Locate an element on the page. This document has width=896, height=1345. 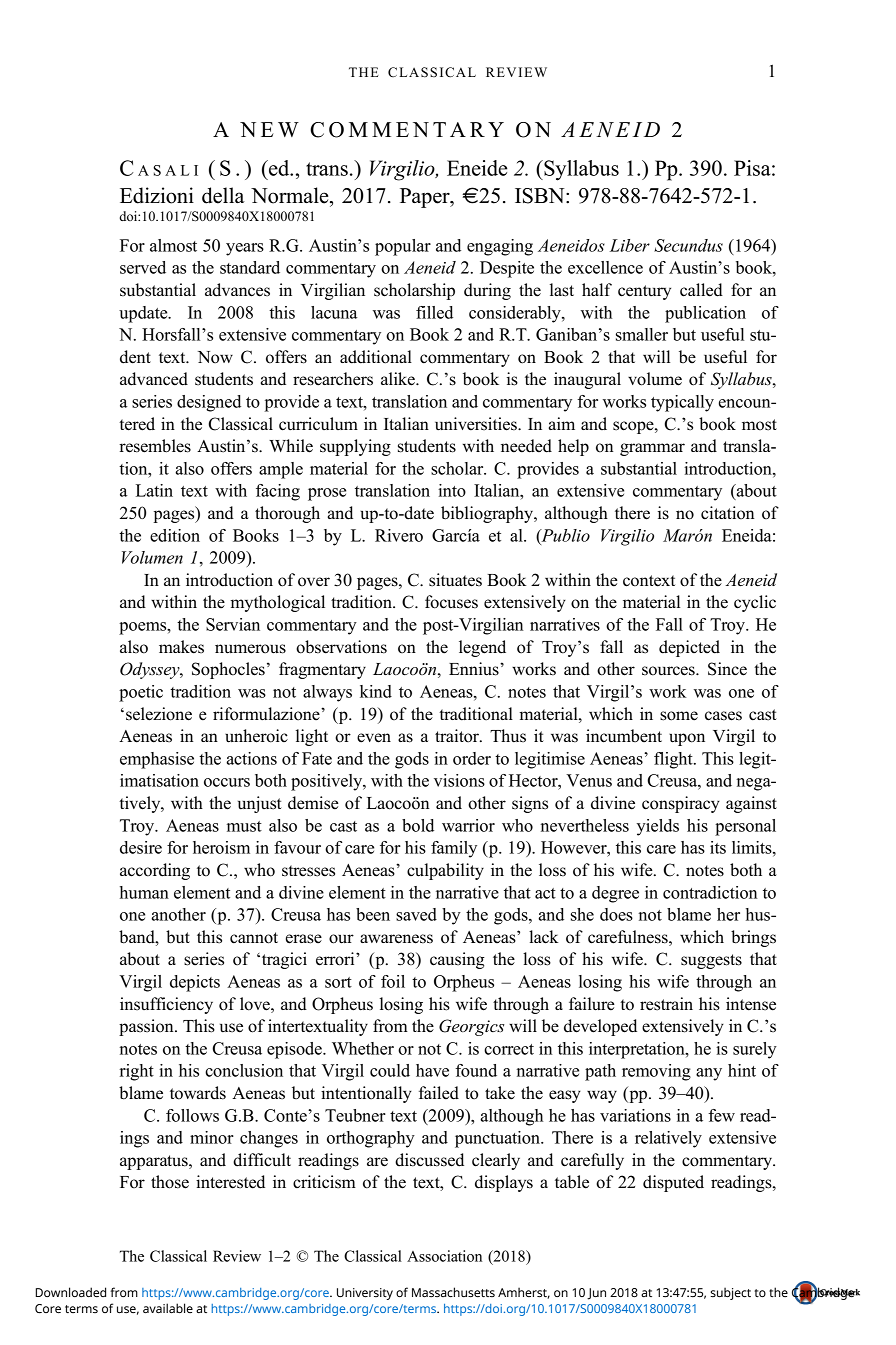
available is located at coordinates (168, 1308).
